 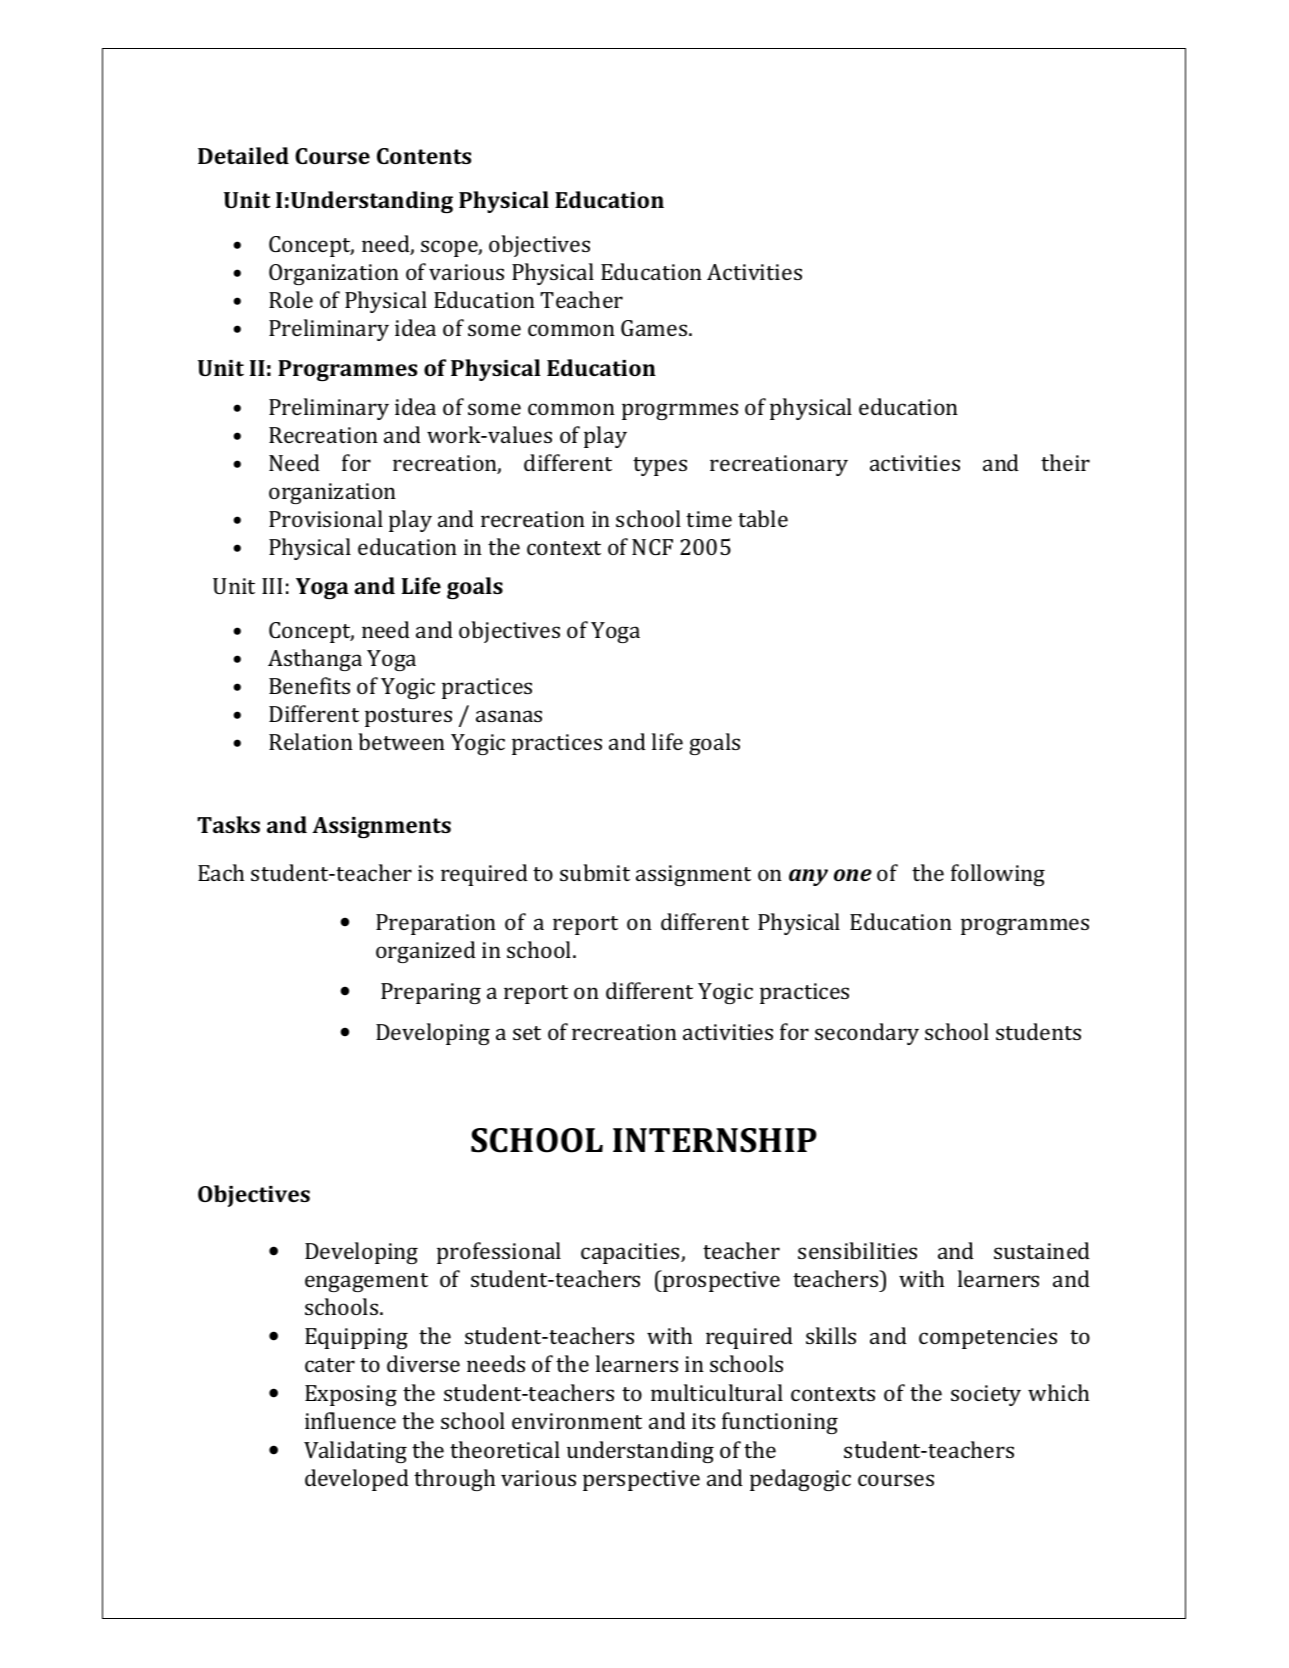 What do you see at coordinates (709, 519) in the page?
I see `time` at bounding box center [709, 519].
